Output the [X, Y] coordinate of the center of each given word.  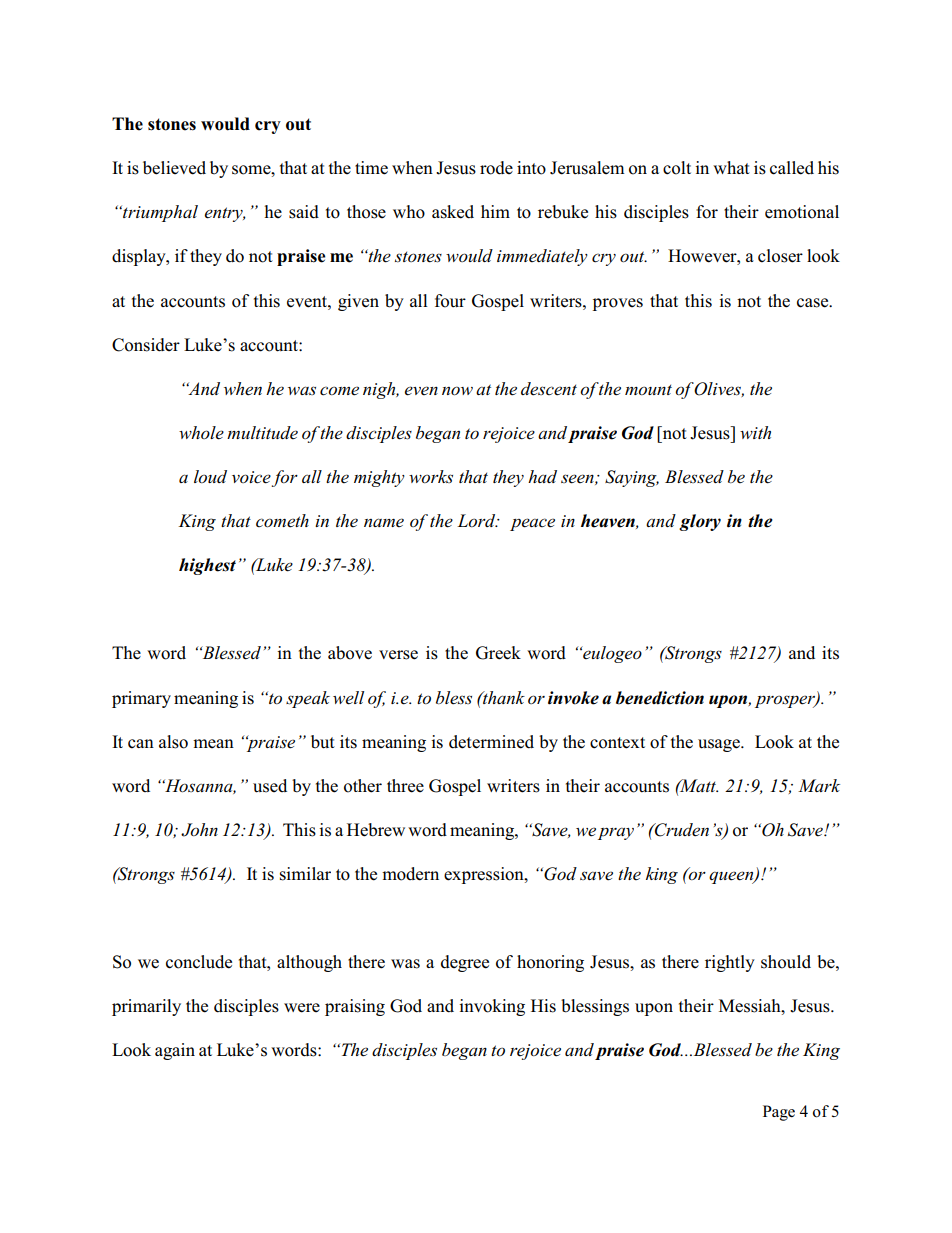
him [495, 211]
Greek [498, 653]
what [731, 167]
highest [207, 566]
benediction [660, 698]
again [175, 1051]
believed [174, 168]
